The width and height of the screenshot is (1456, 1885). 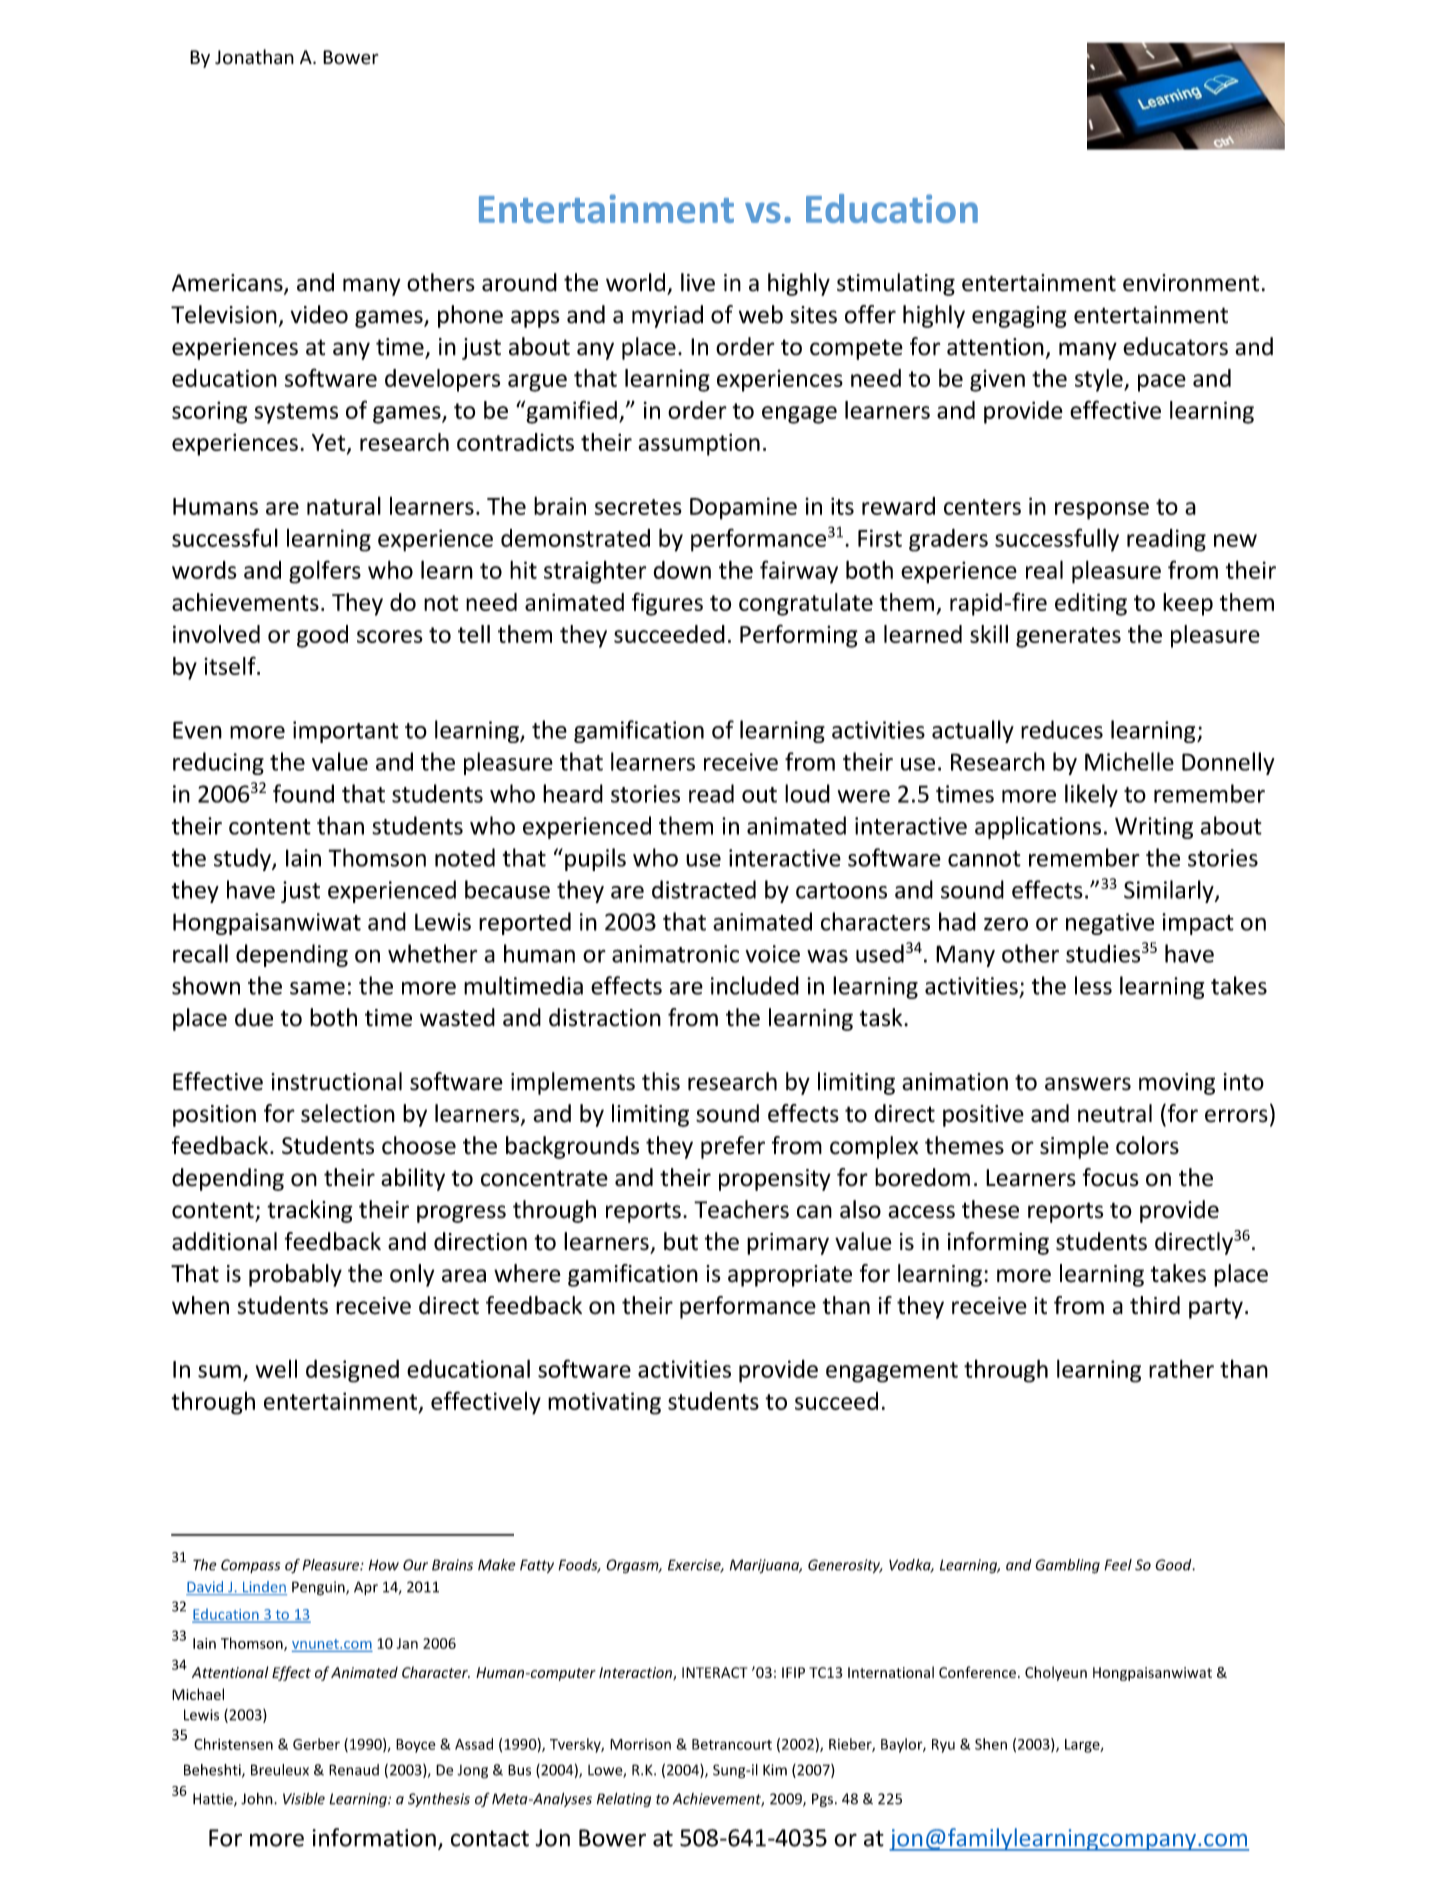 I want to click on web, so click(x=761, y=314).
